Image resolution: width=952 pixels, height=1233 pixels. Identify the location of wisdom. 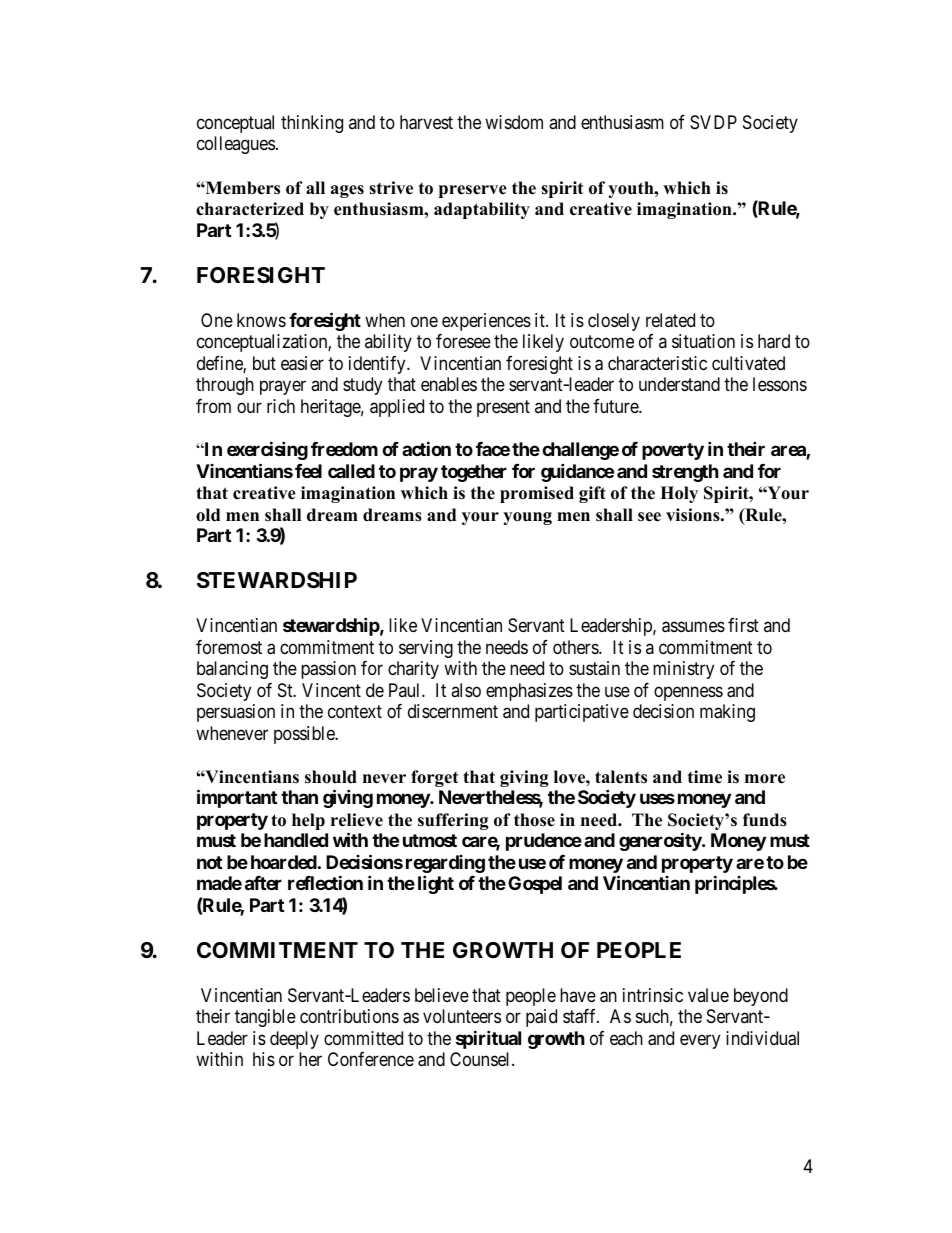
(514, 122).
